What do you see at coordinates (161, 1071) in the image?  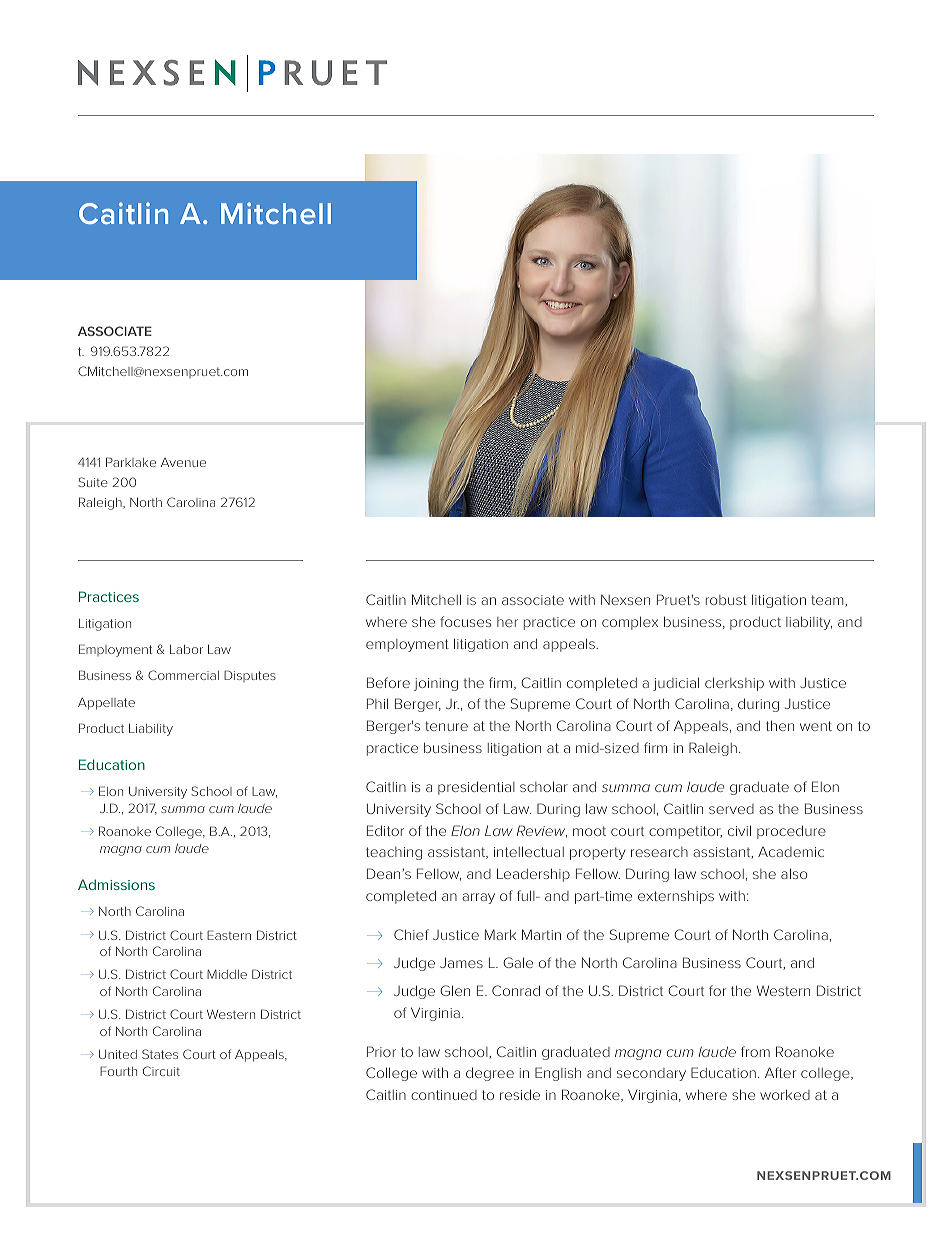 I see `Circuit` at bounding box center [161, 1071].
